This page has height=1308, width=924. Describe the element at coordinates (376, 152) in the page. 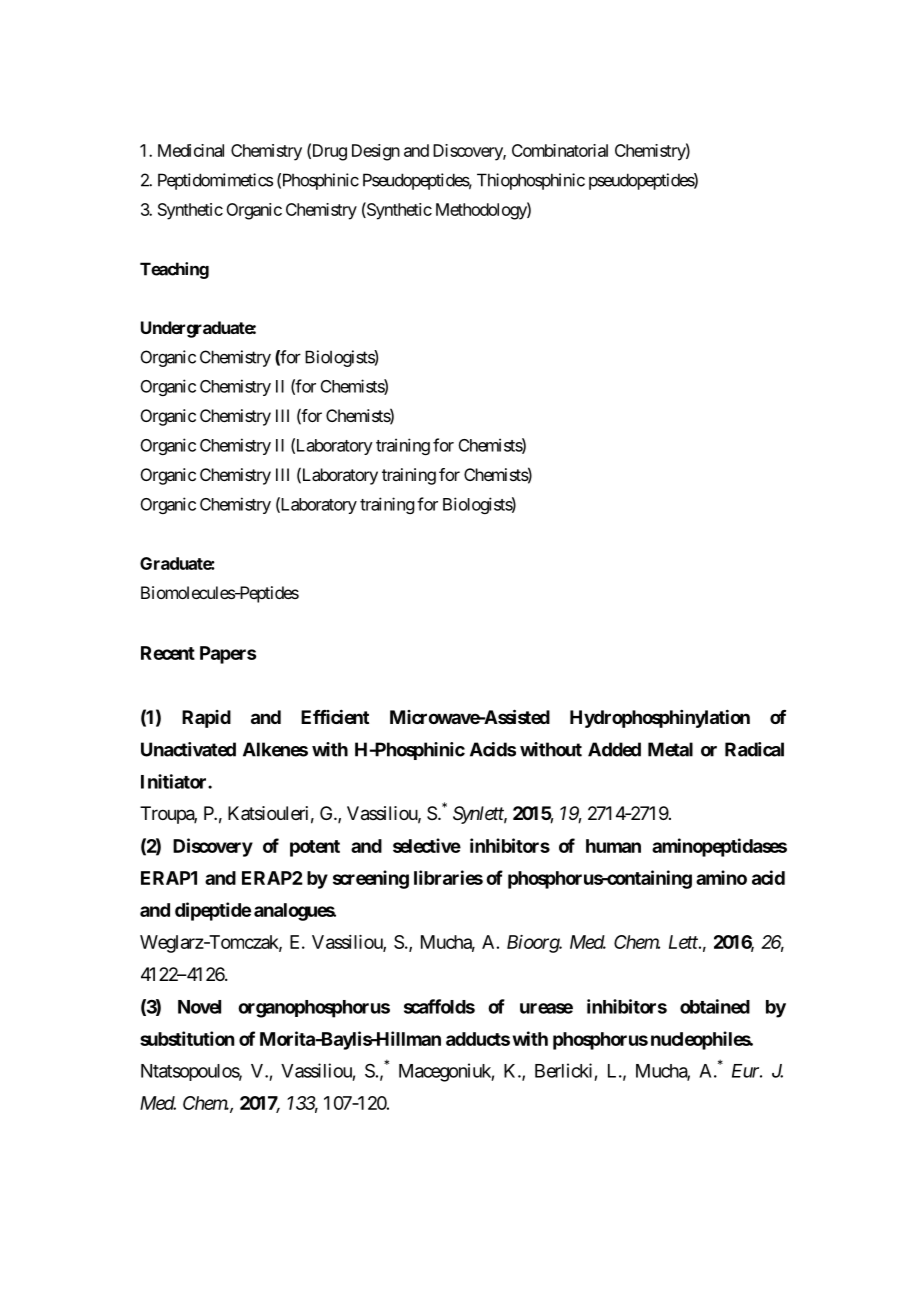

I see `Design` at that location.
